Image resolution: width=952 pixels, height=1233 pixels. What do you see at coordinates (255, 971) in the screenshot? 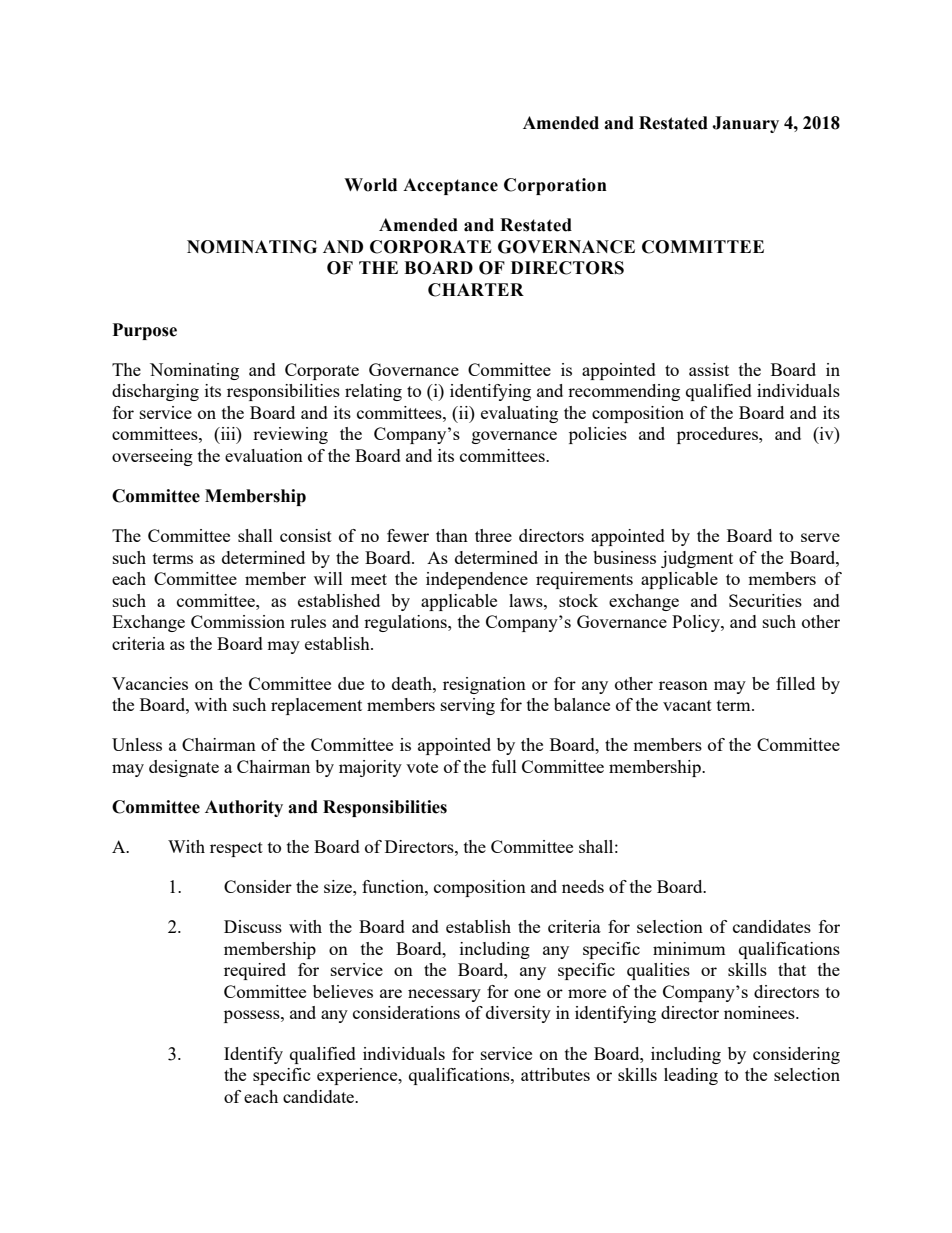
I see `required` at bounding box center [255, 971].
